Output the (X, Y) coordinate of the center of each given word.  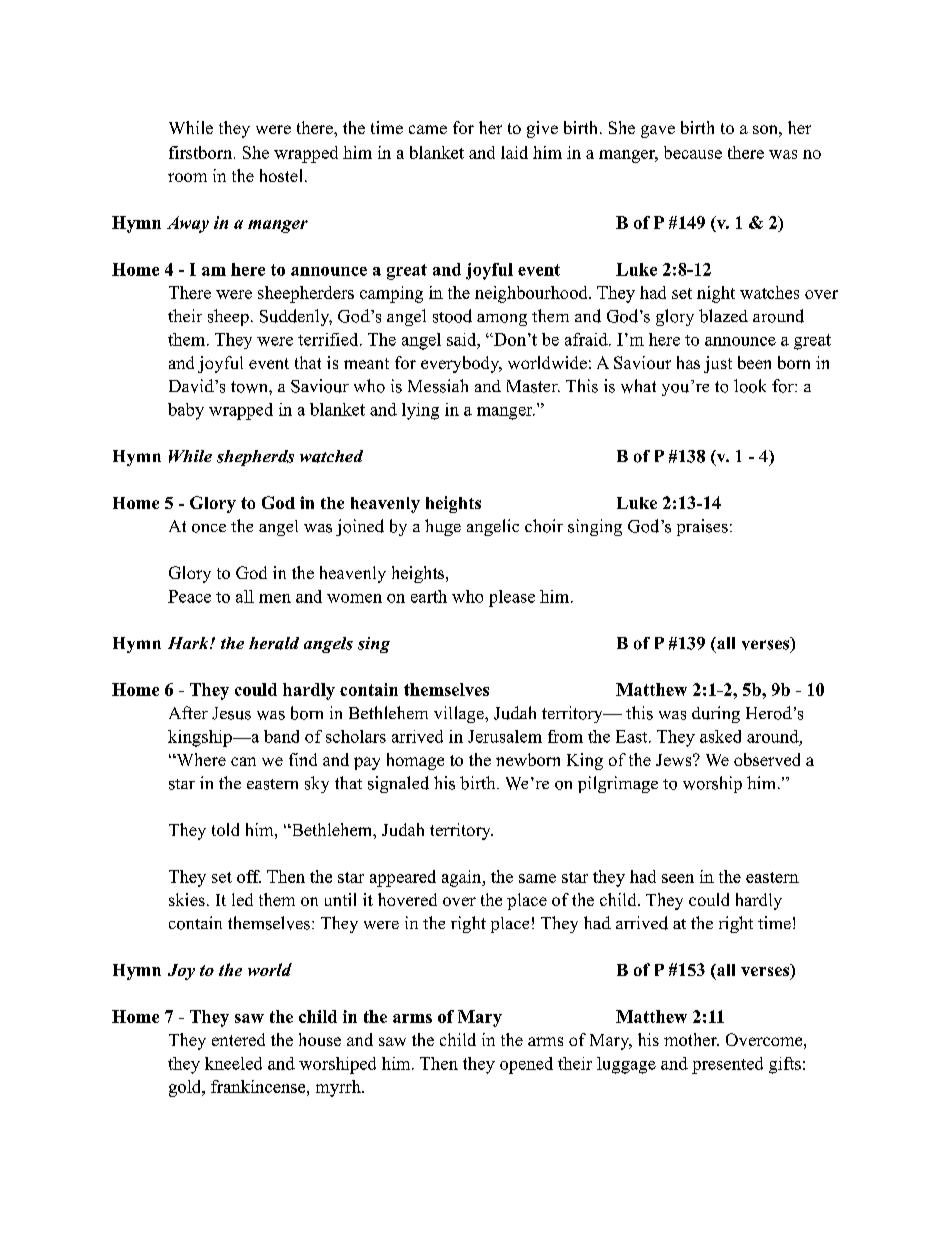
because (693, 152)
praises (702, 527)
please (512, 598)
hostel (281, 175)
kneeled (233, 1063)
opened (526, 1065)
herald (274, 643)
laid (514, 152)
